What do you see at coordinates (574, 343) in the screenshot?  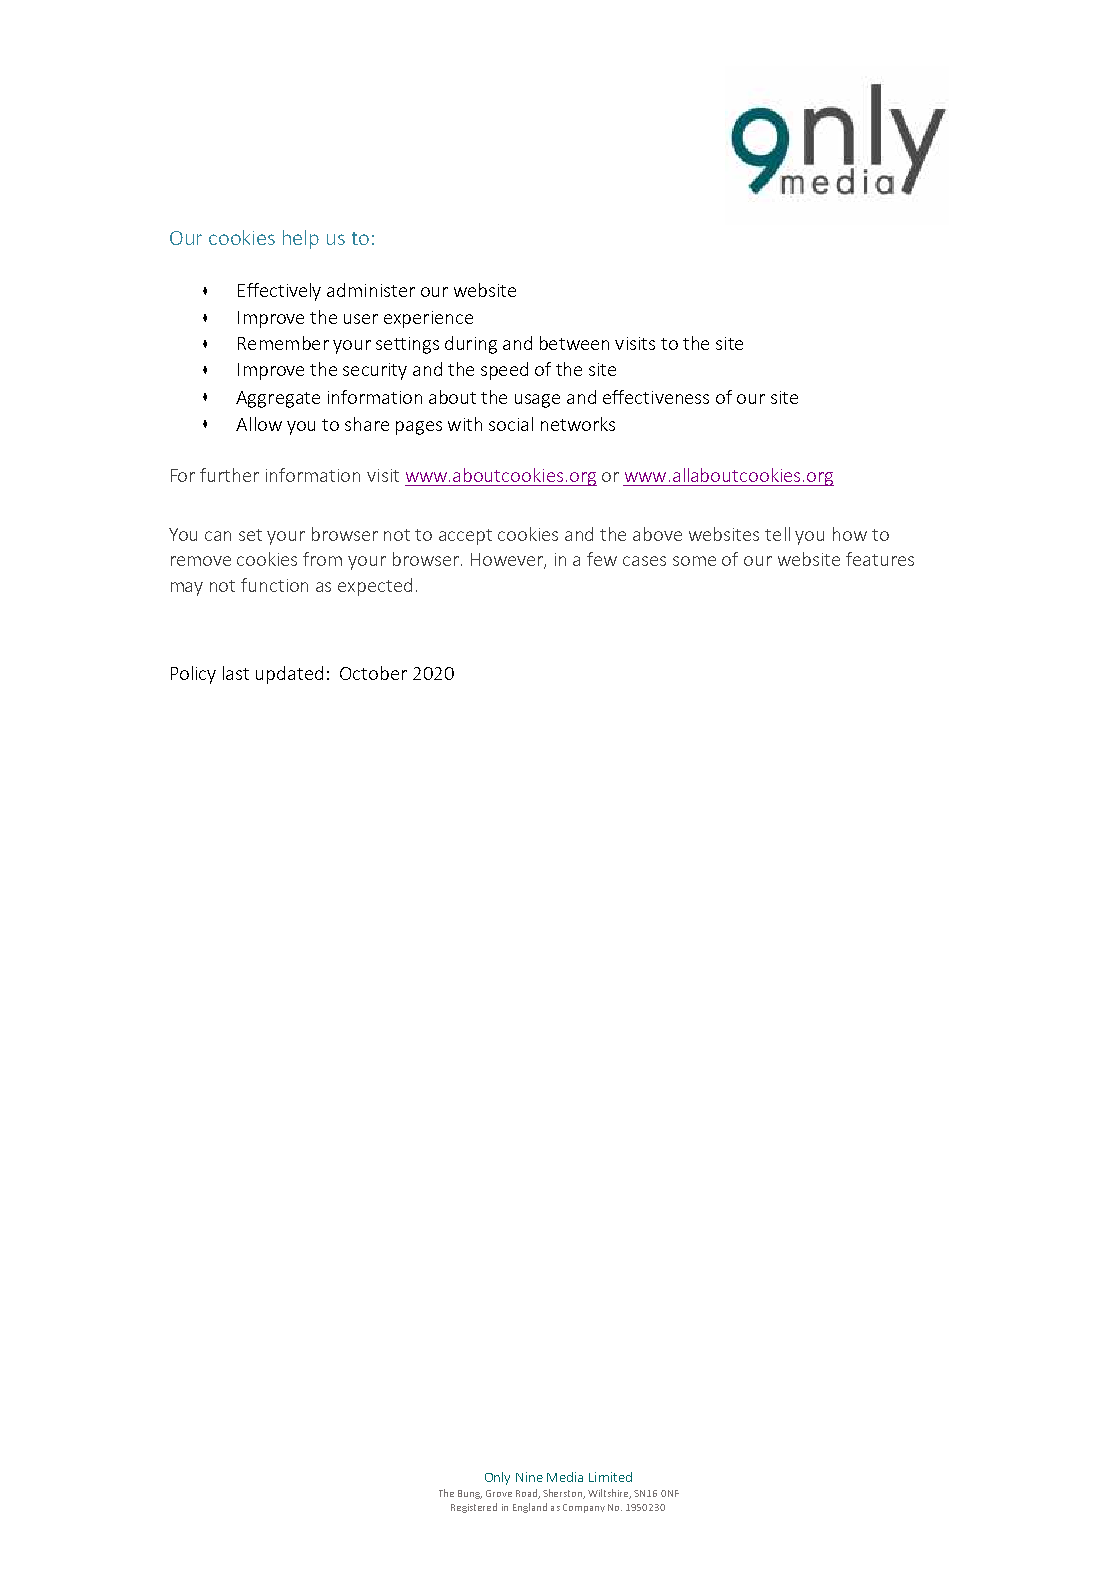 I see `between` at bounding box center [574, 343].
